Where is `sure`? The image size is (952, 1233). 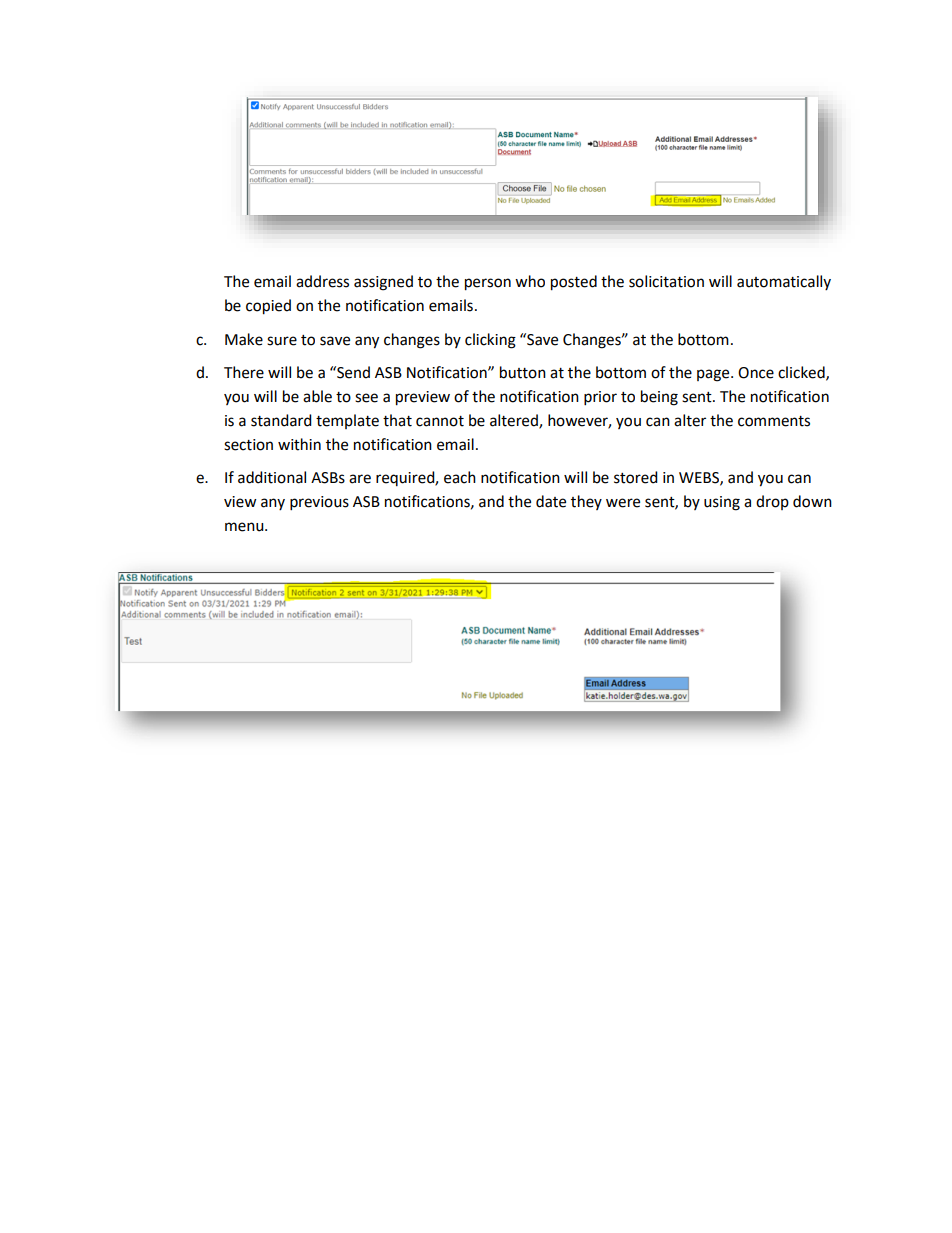 sure is located at coordinates (282, 341).
